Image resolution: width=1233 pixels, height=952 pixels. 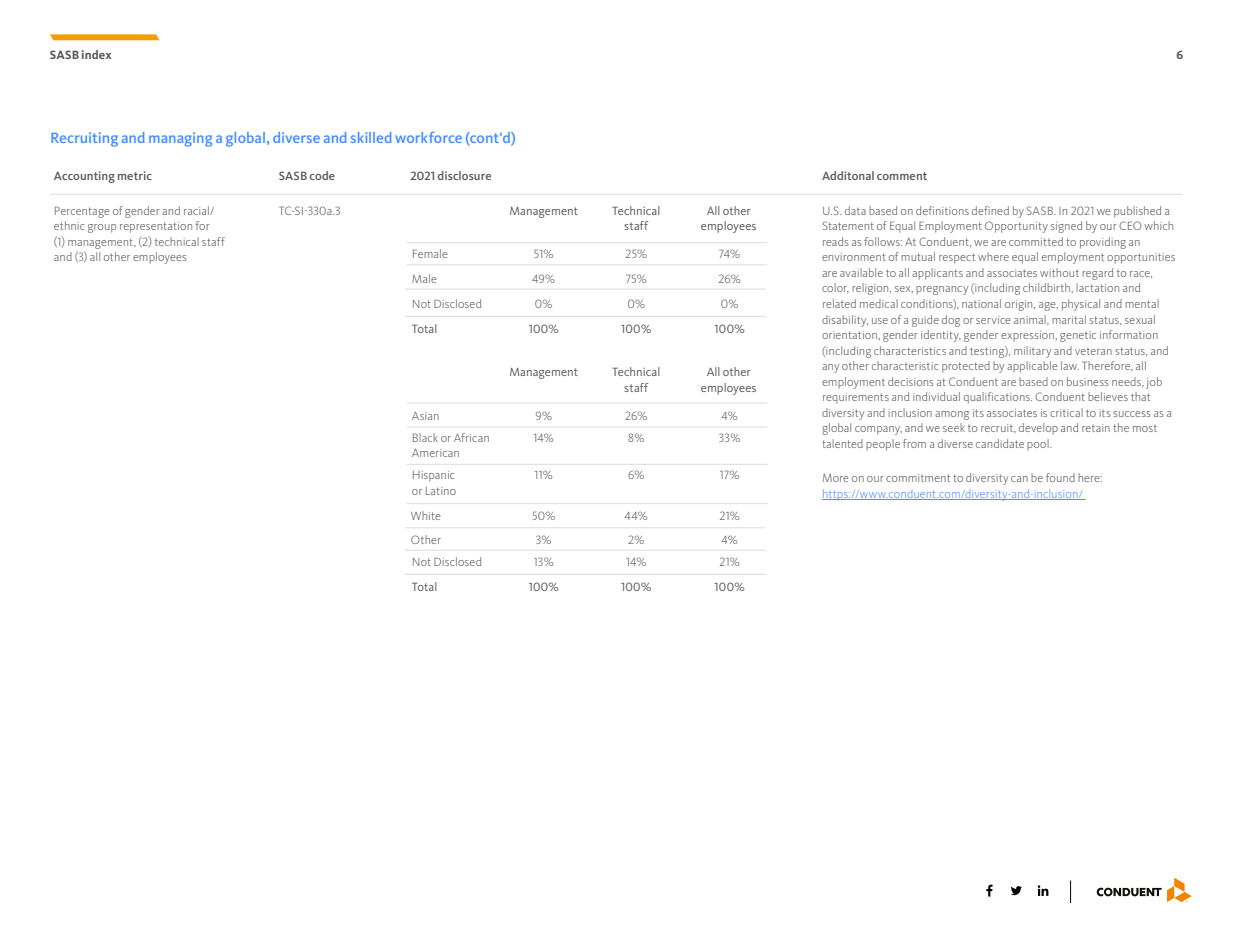 What do you see at coordinates (425, 416) in the screenshot?
I see `Asian` at bounding box center [425, 416].
